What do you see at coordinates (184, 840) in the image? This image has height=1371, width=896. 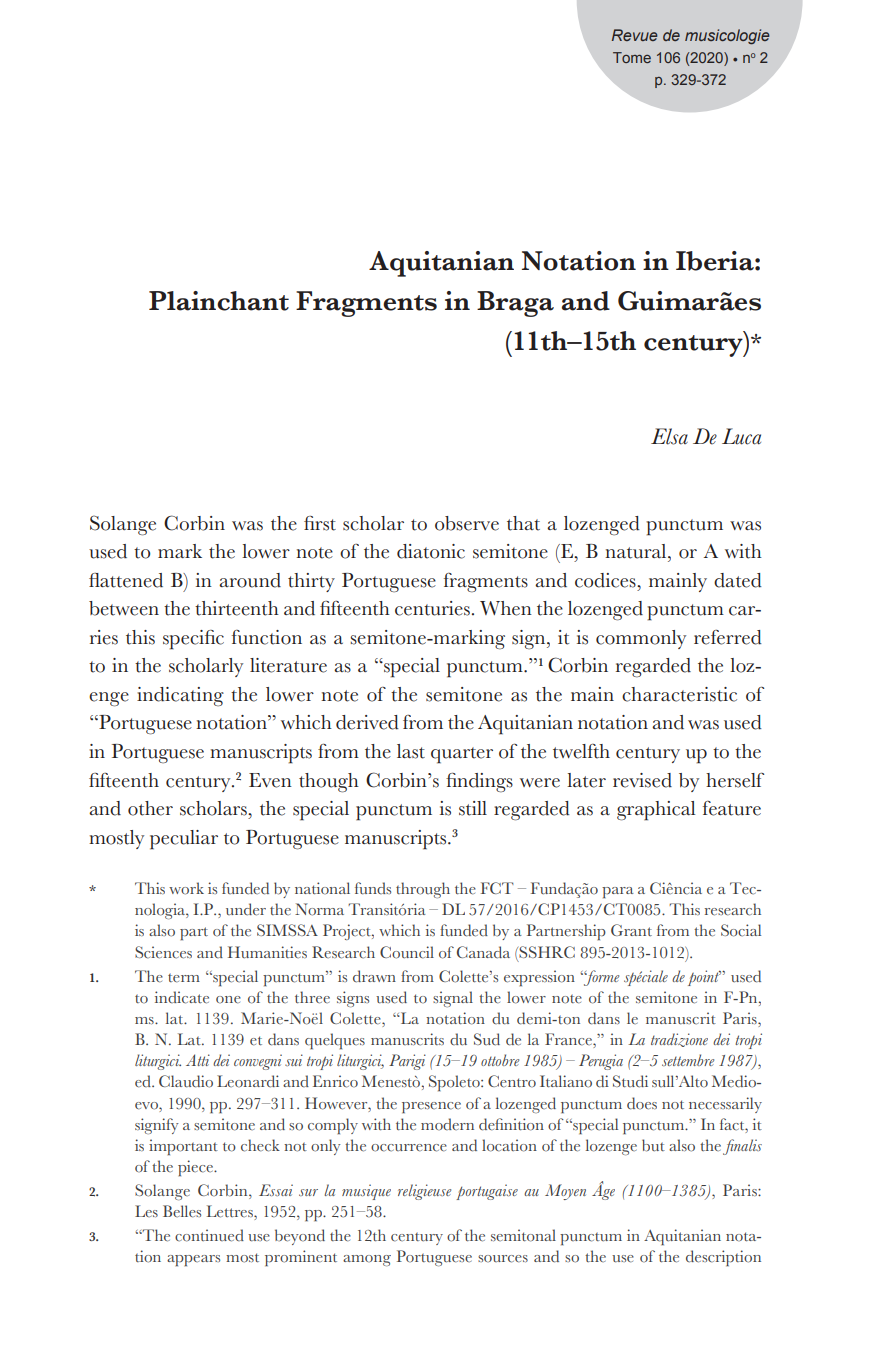 I see `peculiar` at bounding box center [184, 840].
